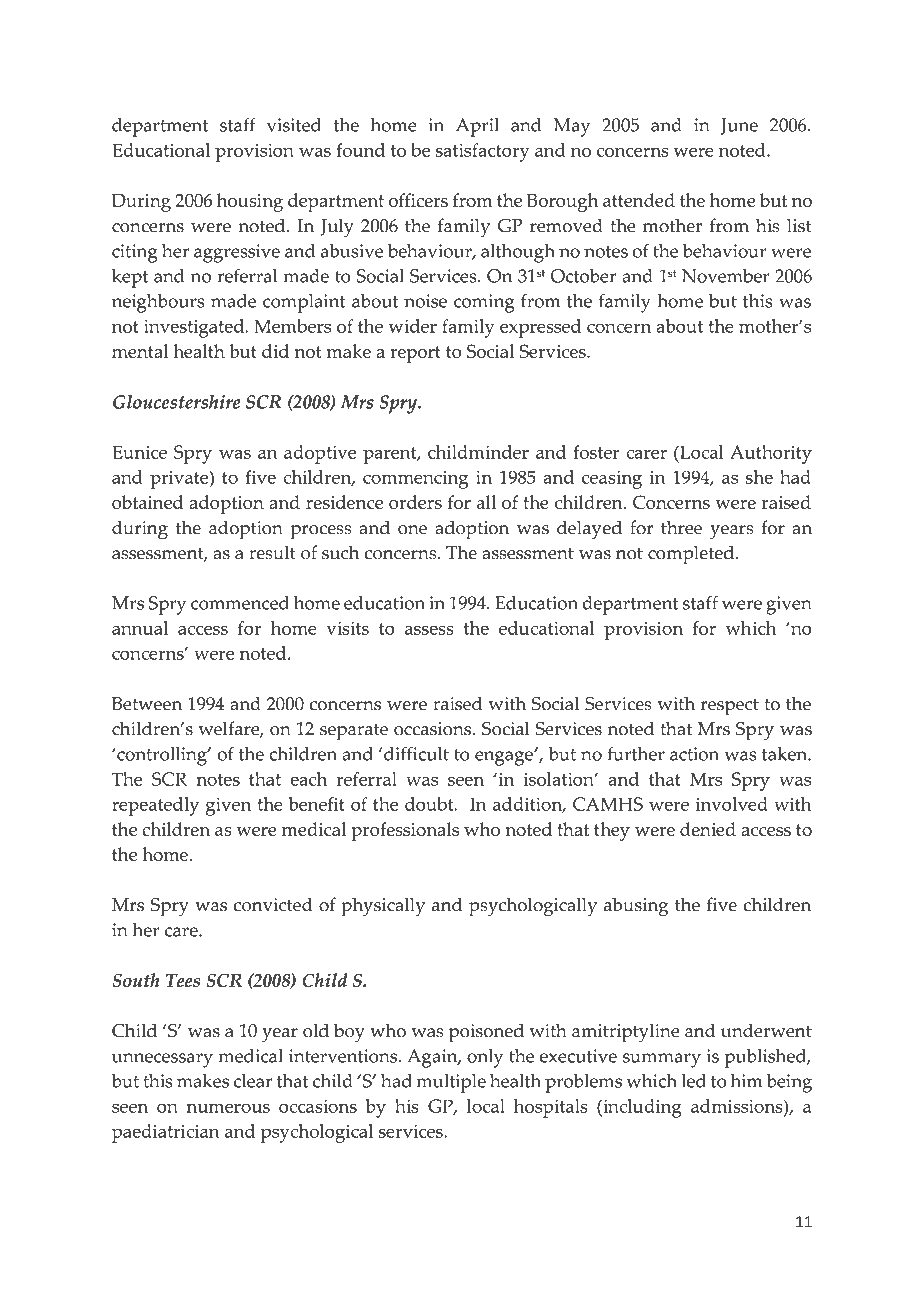 Image resolution: width=924 pixels, height=1308 pixels. I want to click on June, so click(739, 126).
